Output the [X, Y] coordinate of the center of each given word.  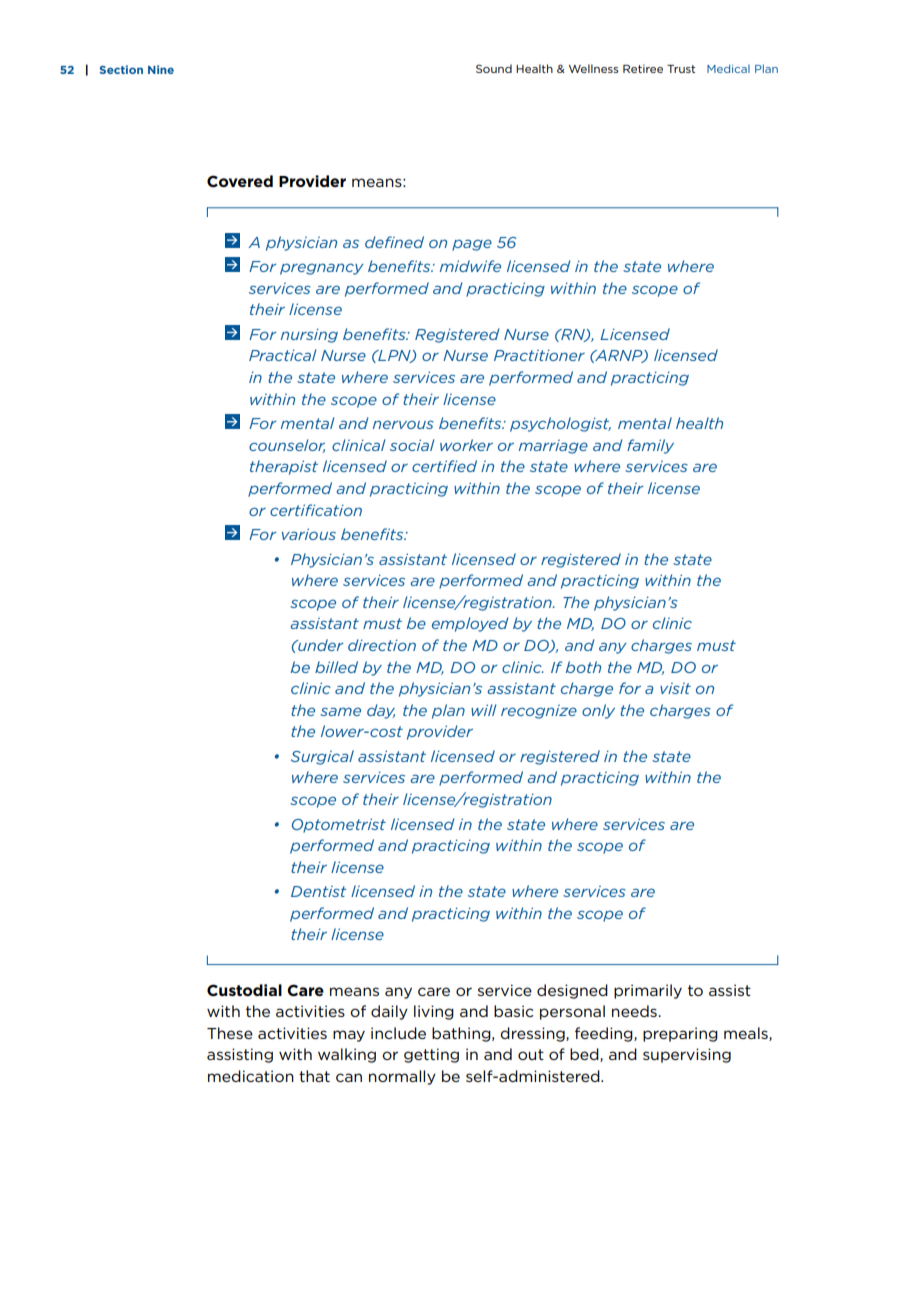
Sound [494, 68]
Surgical [322, 757]
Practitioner [539, 355]
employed [470, 624]
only [598, 711]
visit [675, 688]
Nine [161, 69]
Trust [681, 69]
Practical [282, 355]
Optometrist [339, 825]
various [309, 534]
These [230, 1033]
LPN [394, 356]
